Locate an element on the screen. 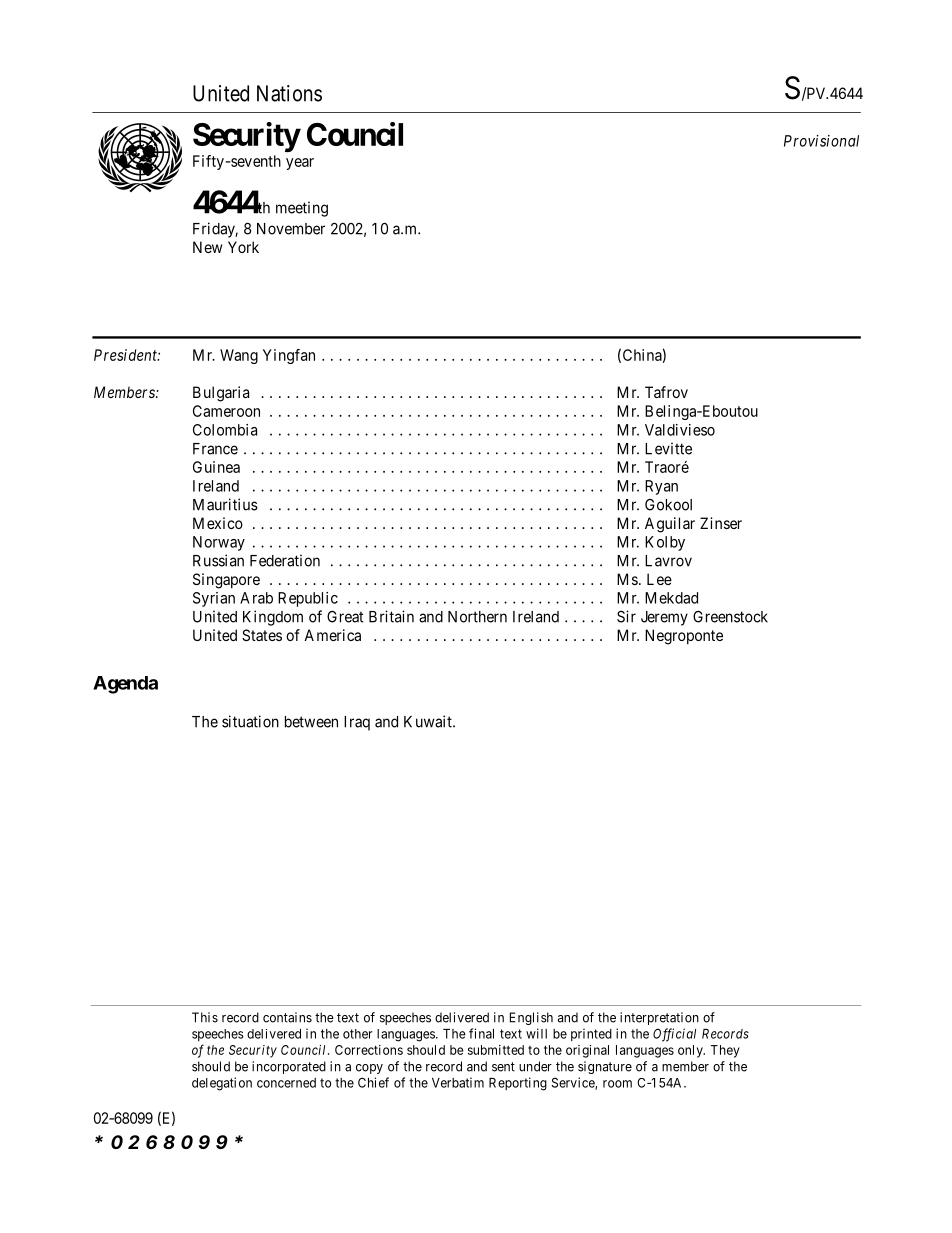 The height and width of the screenshot is (1233, 952). year is located at coordinates (300, 164).
